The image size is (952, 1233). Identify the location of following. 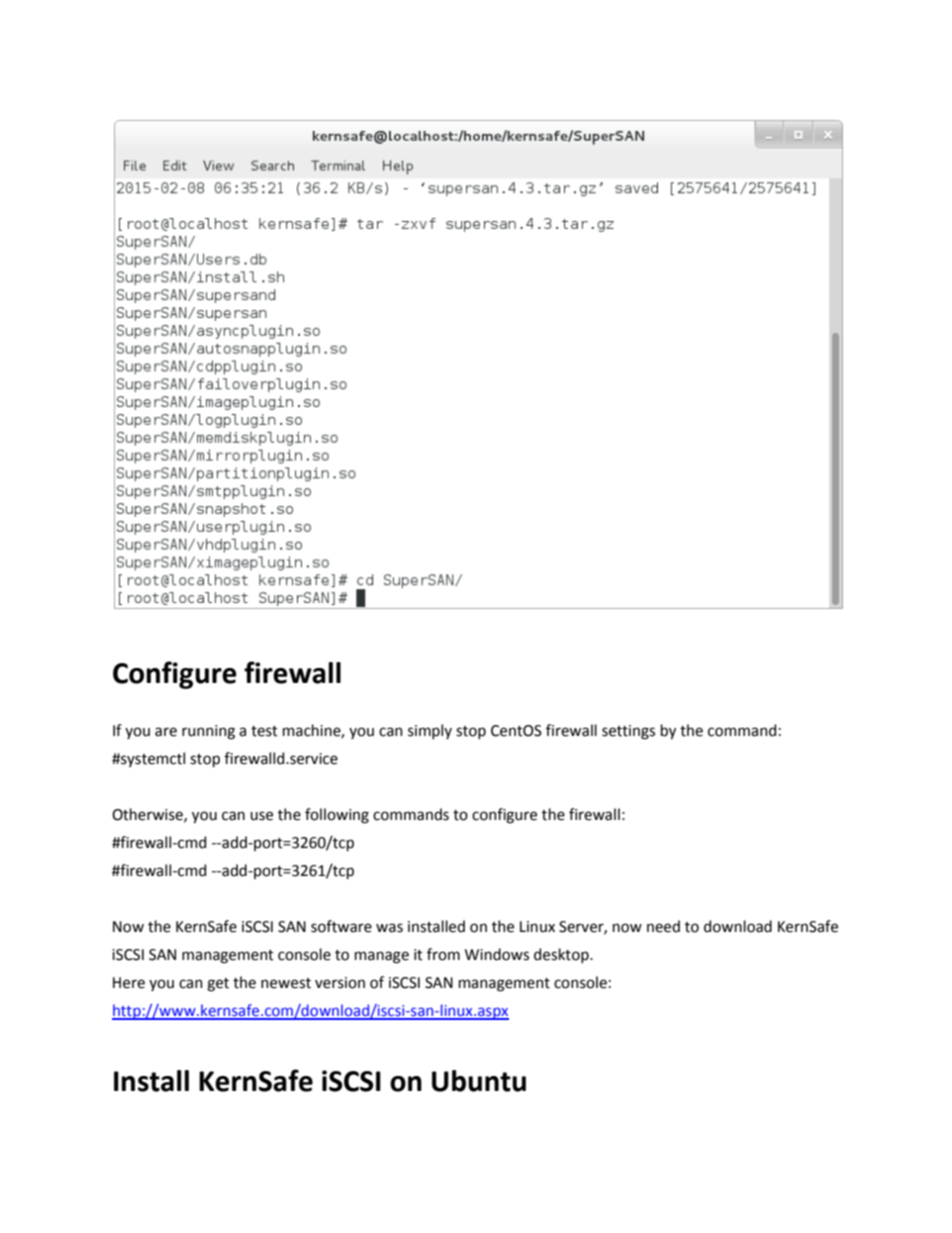
(337, 816).
